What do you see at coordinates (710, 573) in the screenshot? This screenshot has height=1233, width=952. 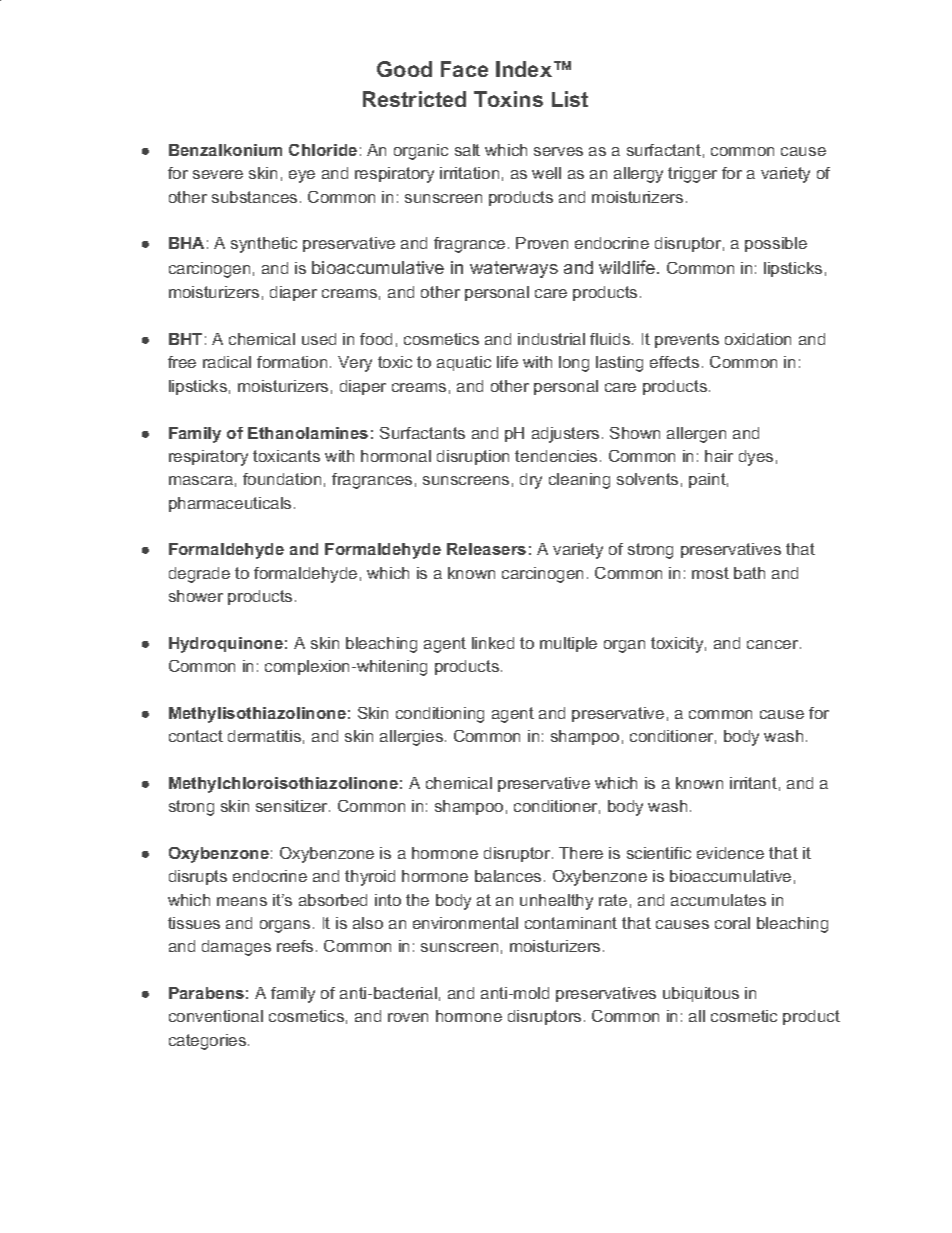 I see `most` at bounding box center [710, 573].
